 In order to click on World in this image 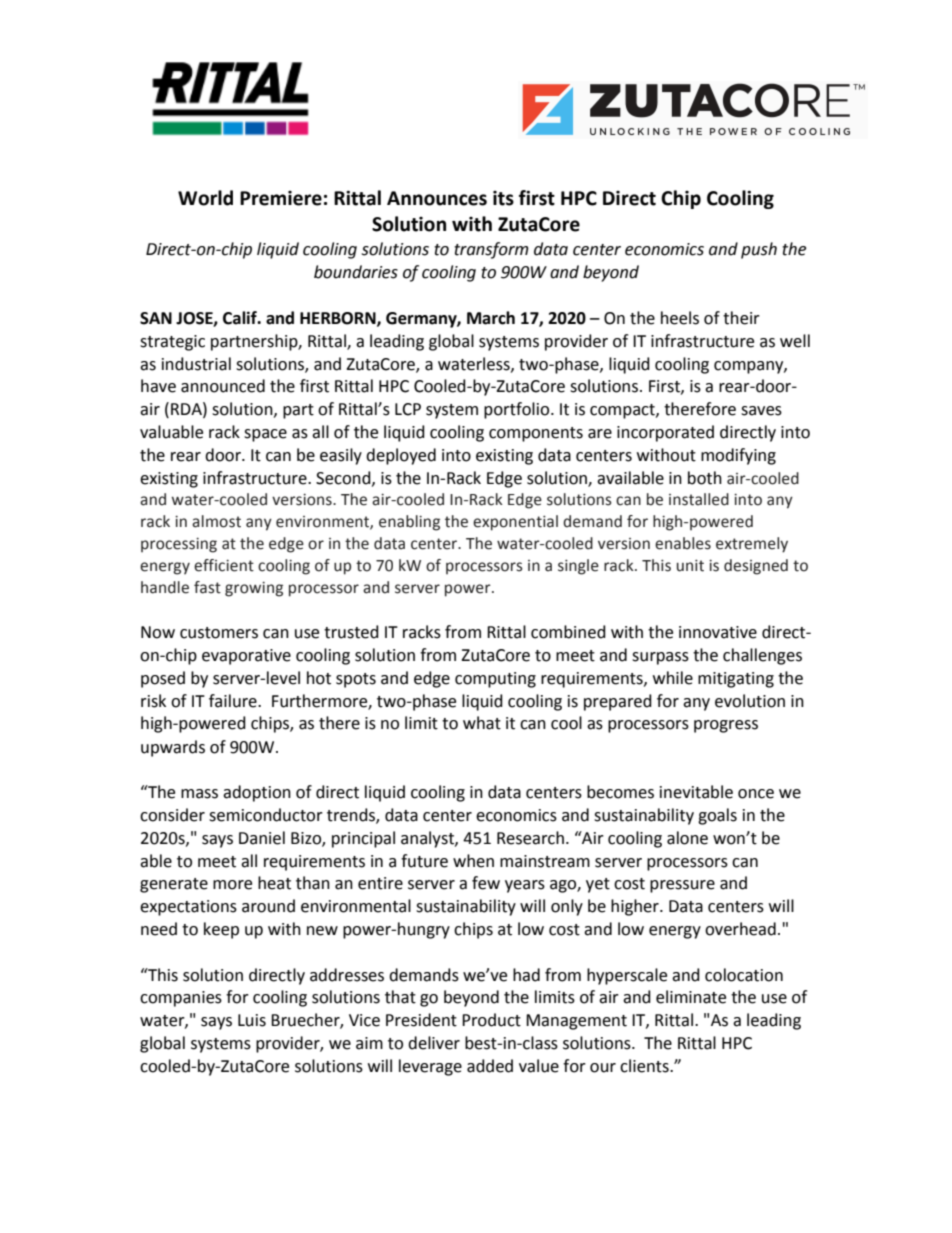, I will do `click(205, 198)`.
